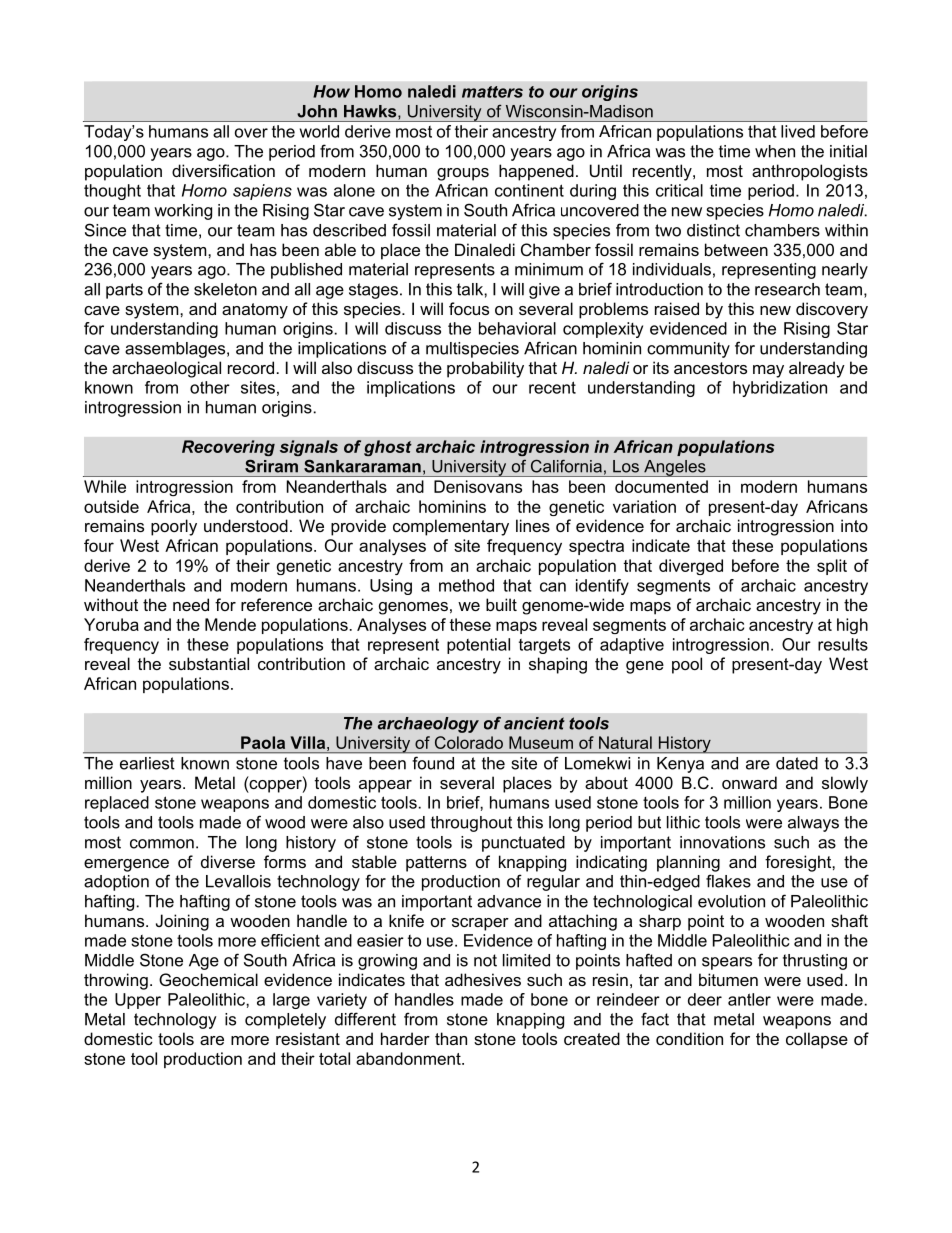 Image resolution: width=952 pixels, height=1233 pixels. I want to click on lived, so click(798, 131).
